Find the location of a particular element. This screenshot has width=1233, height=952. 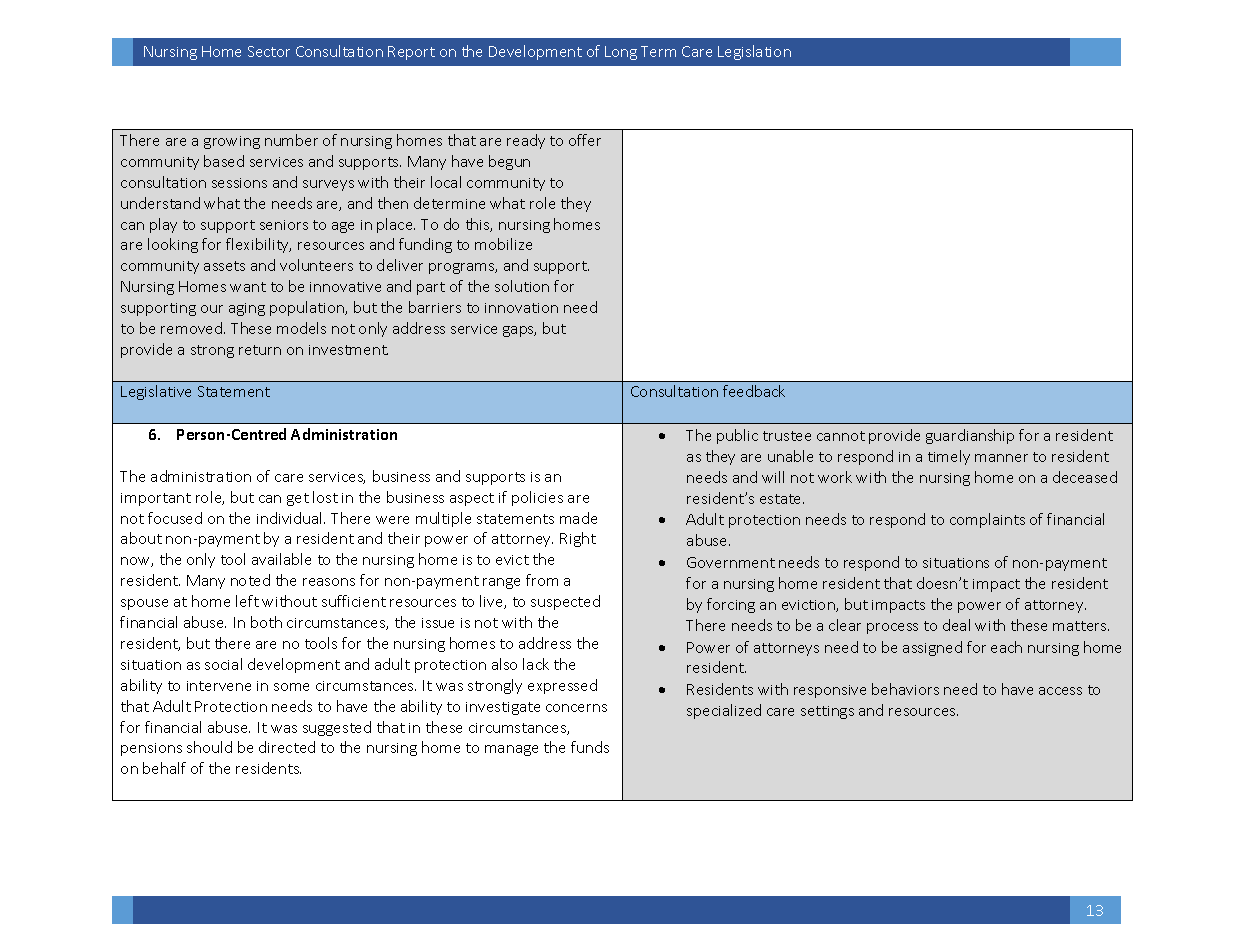

behaviors is located at coordinates (905, 689).
